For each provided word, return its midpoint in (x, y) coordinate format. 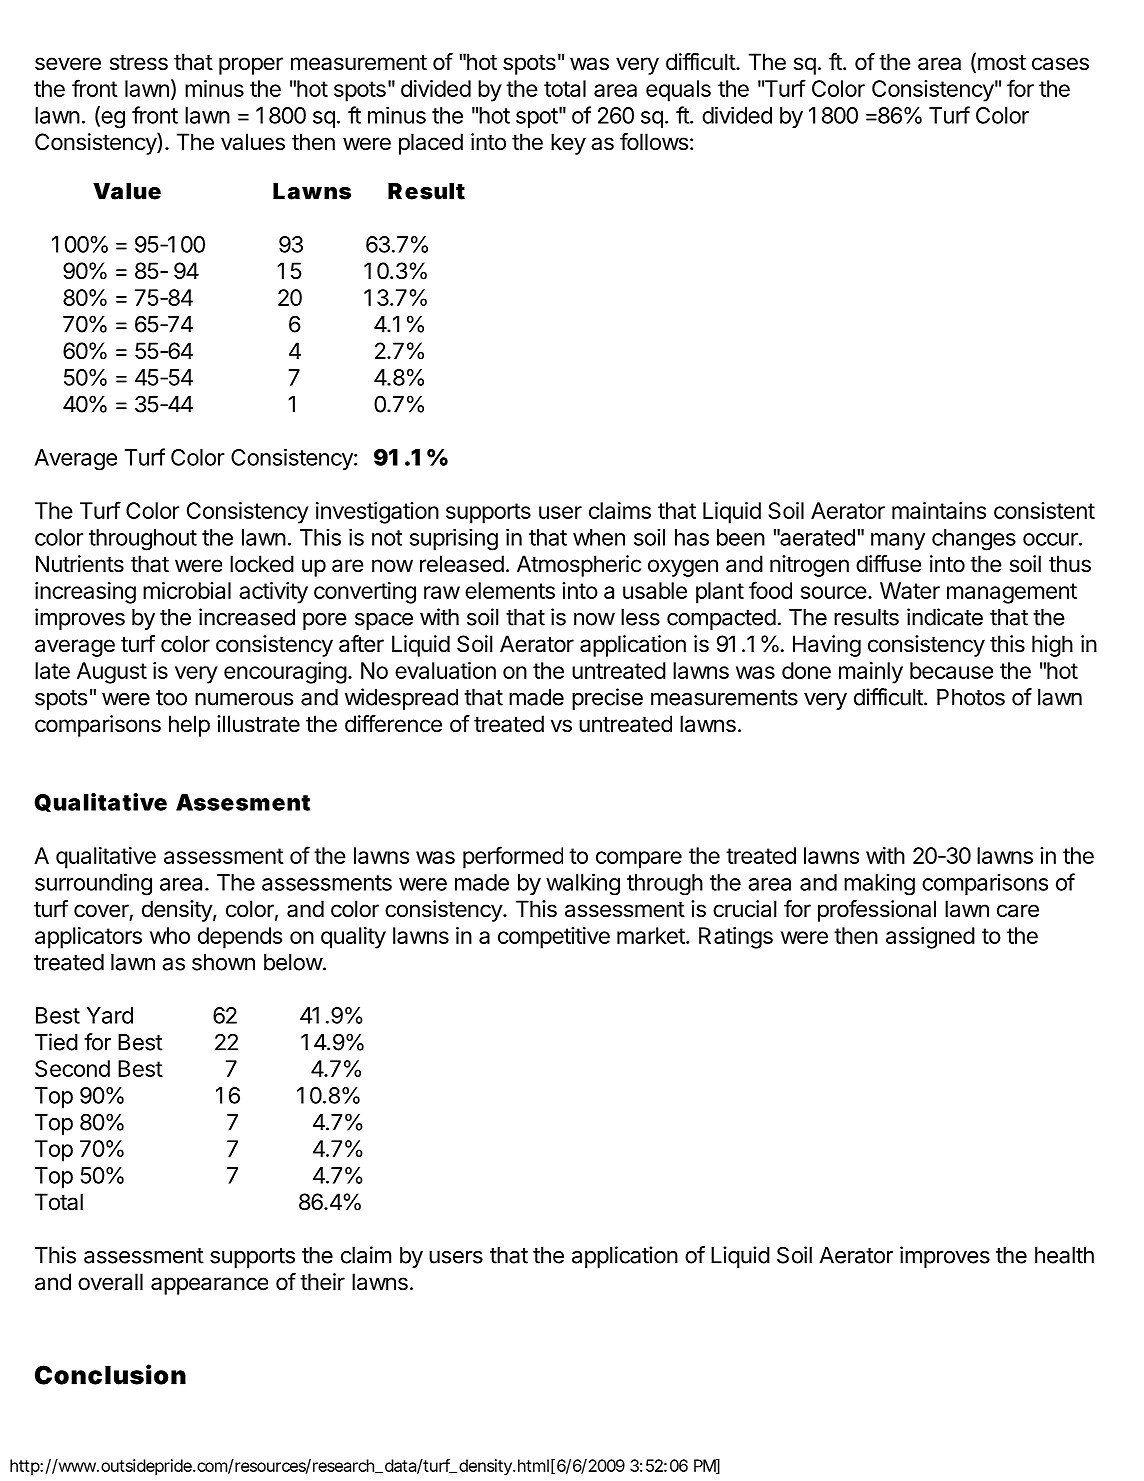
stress (139, 63)
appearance (209, 1286)
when (599, 537)
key (568, 144)
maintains (939, 510)
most (1002, 63)
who (170, 935)
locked (262, 564)
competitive (554, 938)
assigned (930, 938)
